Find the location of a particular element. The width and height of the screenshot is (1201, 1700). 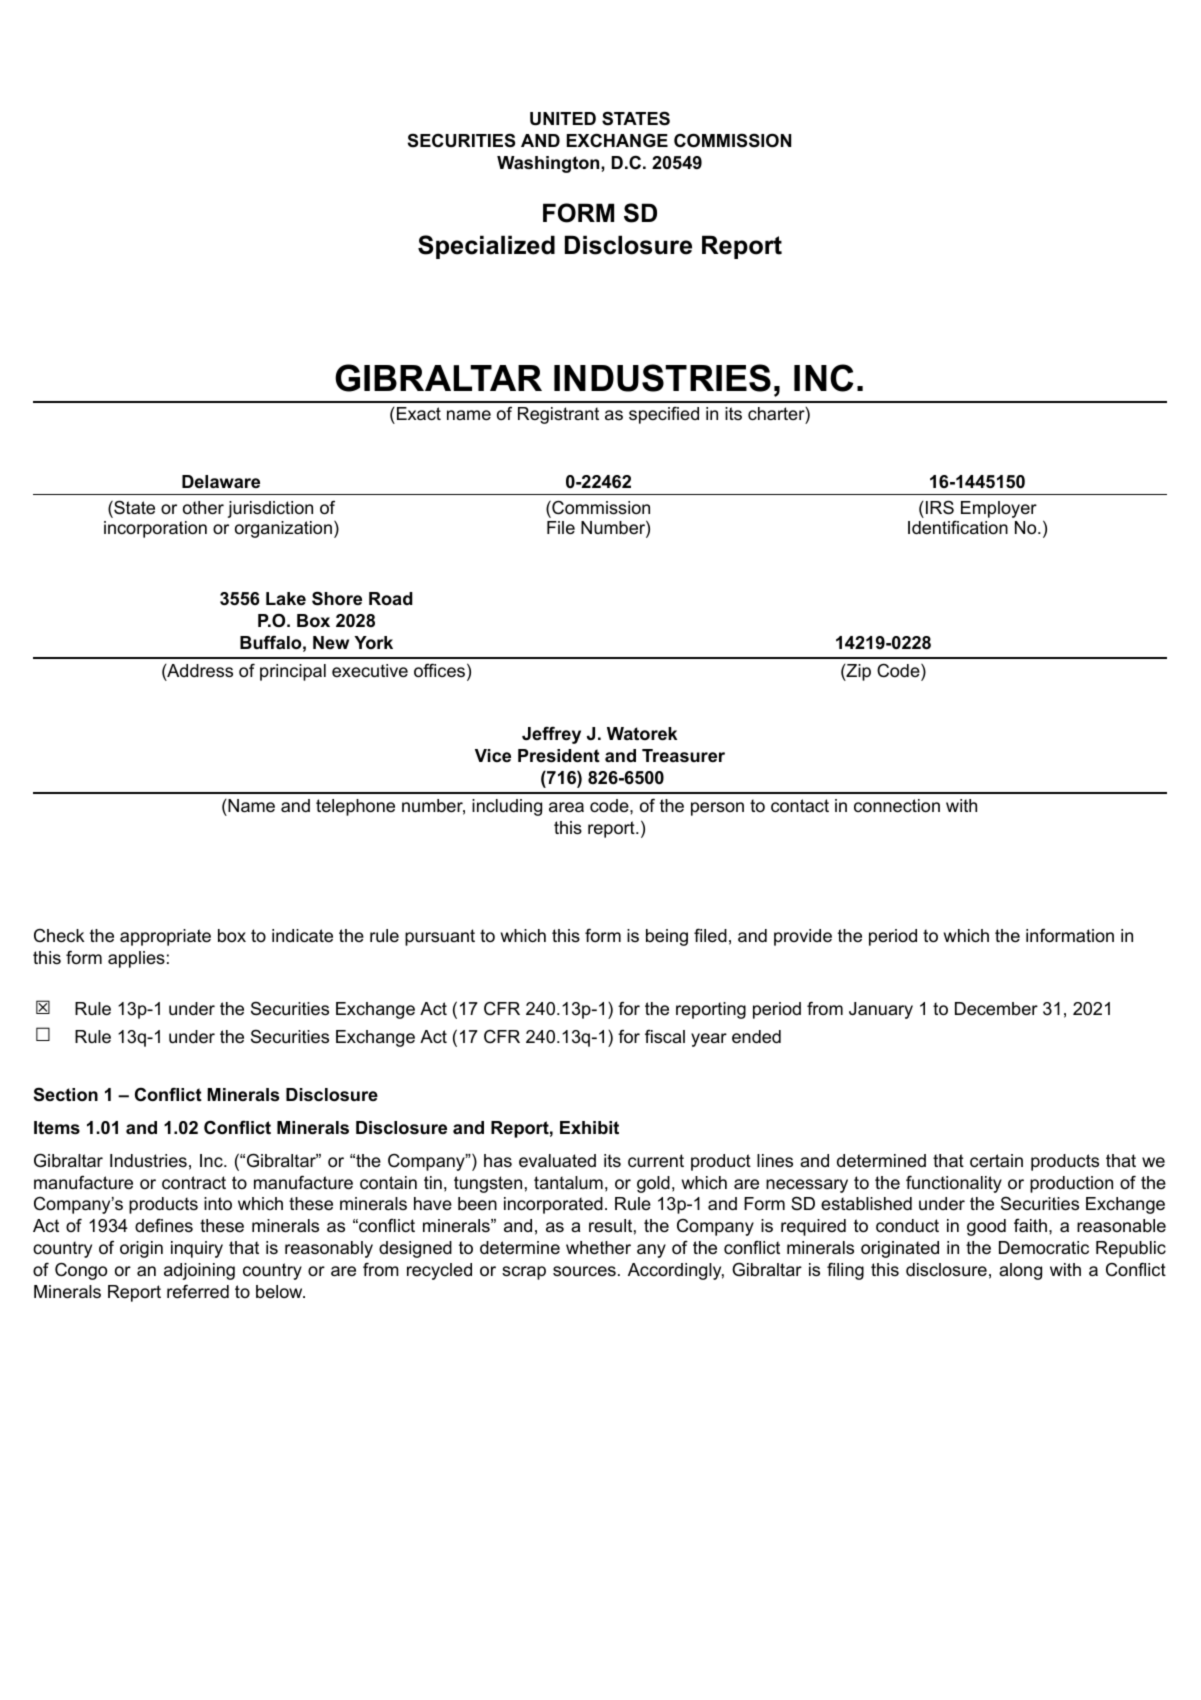

Washington is located at coordinates (549, 164).
